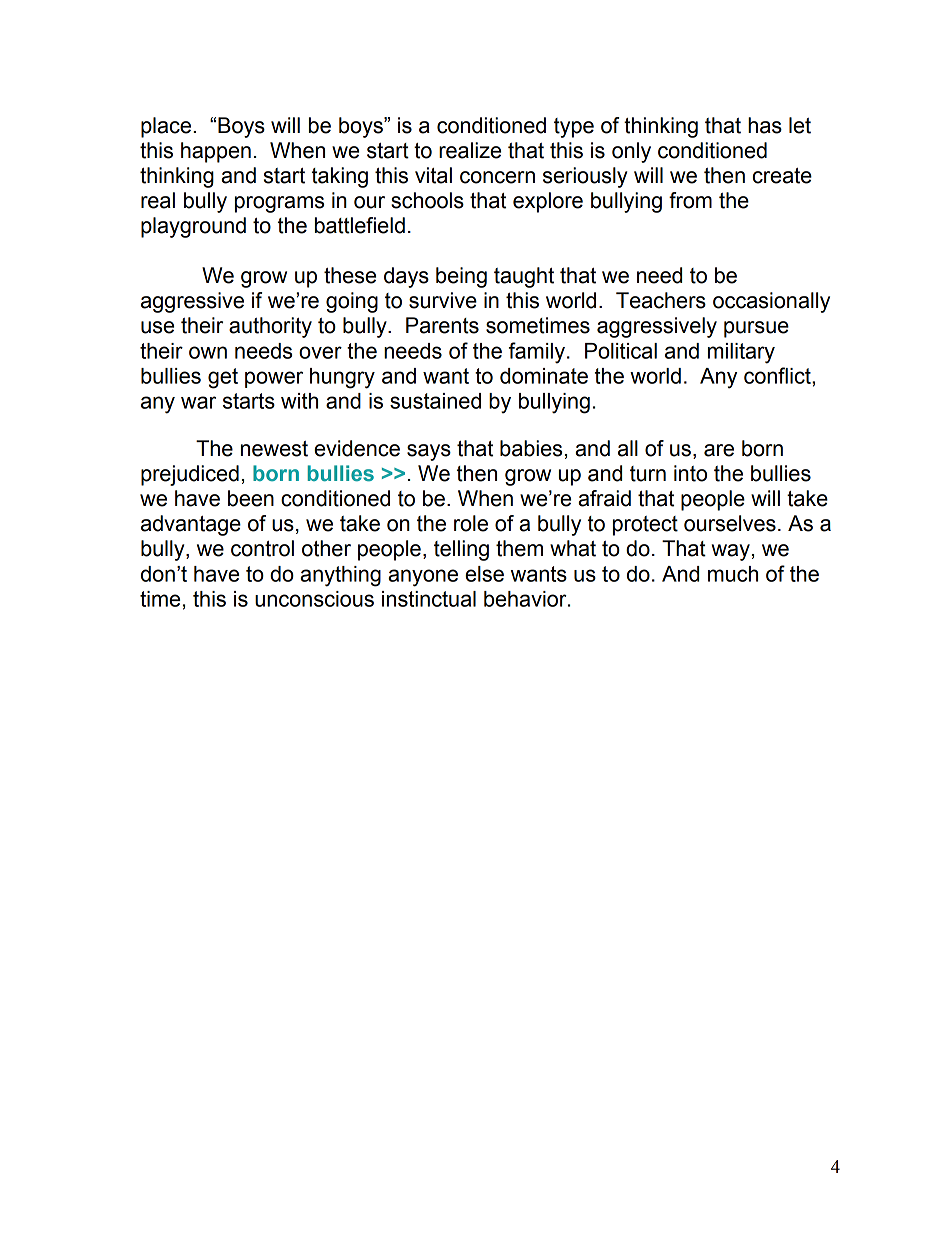 This document has width=952, height=1233. Describe the element at coordinates (690, 473) in the document. I see `into` at that location.
